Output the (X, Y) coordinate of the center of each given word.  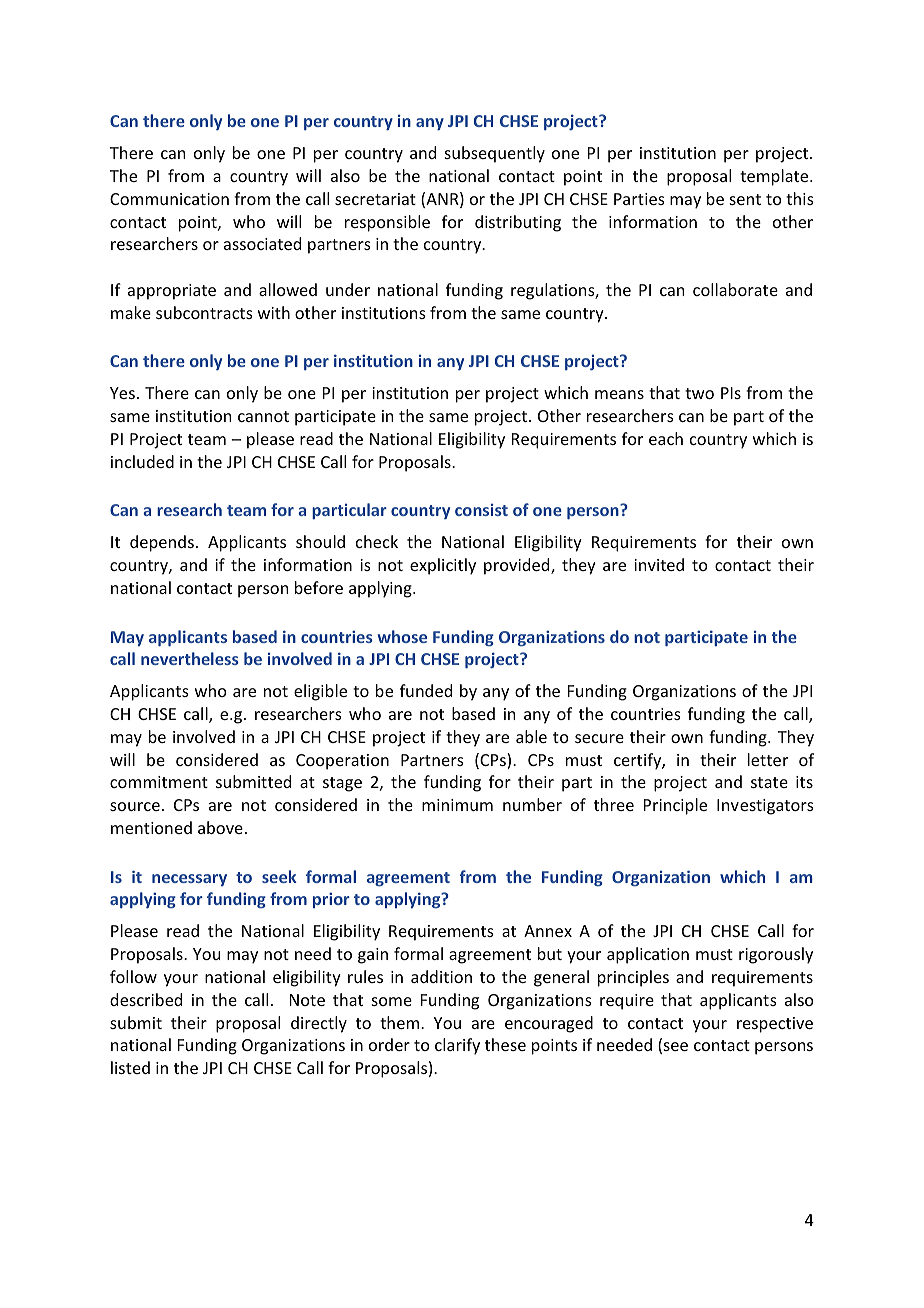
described (146, 999)
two (699, 393)
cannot (263, 416)
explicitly (443, 566)
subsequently (495, 154)
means (619, 394)
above (220, 827)
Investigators (765, 807)
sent (745, 199)
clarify (457, 1046)
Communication (169, 199)
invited (659, 564)
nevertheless (190, 658)
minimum (457, 805)
